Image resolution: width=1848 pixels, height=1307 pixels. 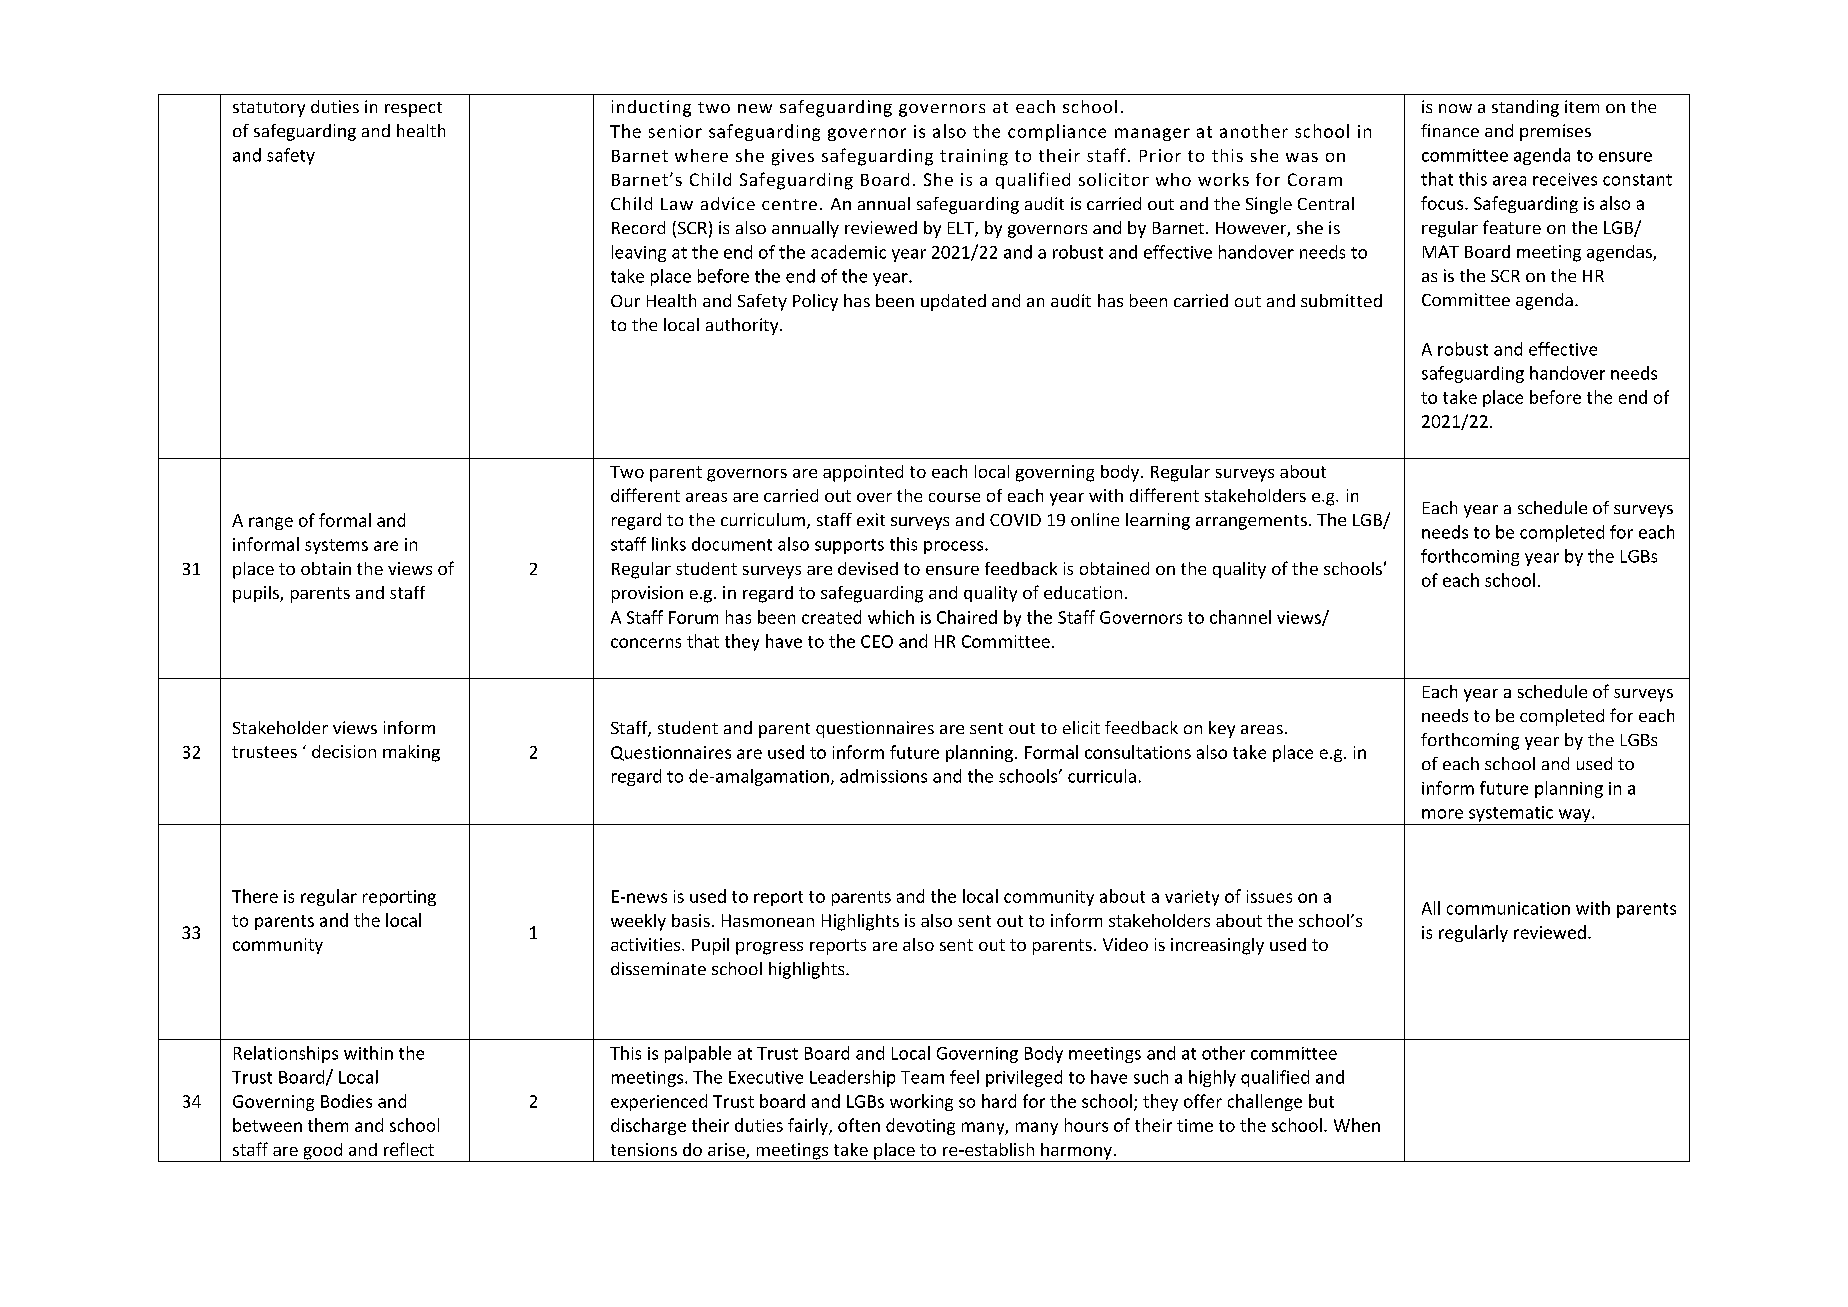 I want to click on reflect, so click(x=409, y=1149).
